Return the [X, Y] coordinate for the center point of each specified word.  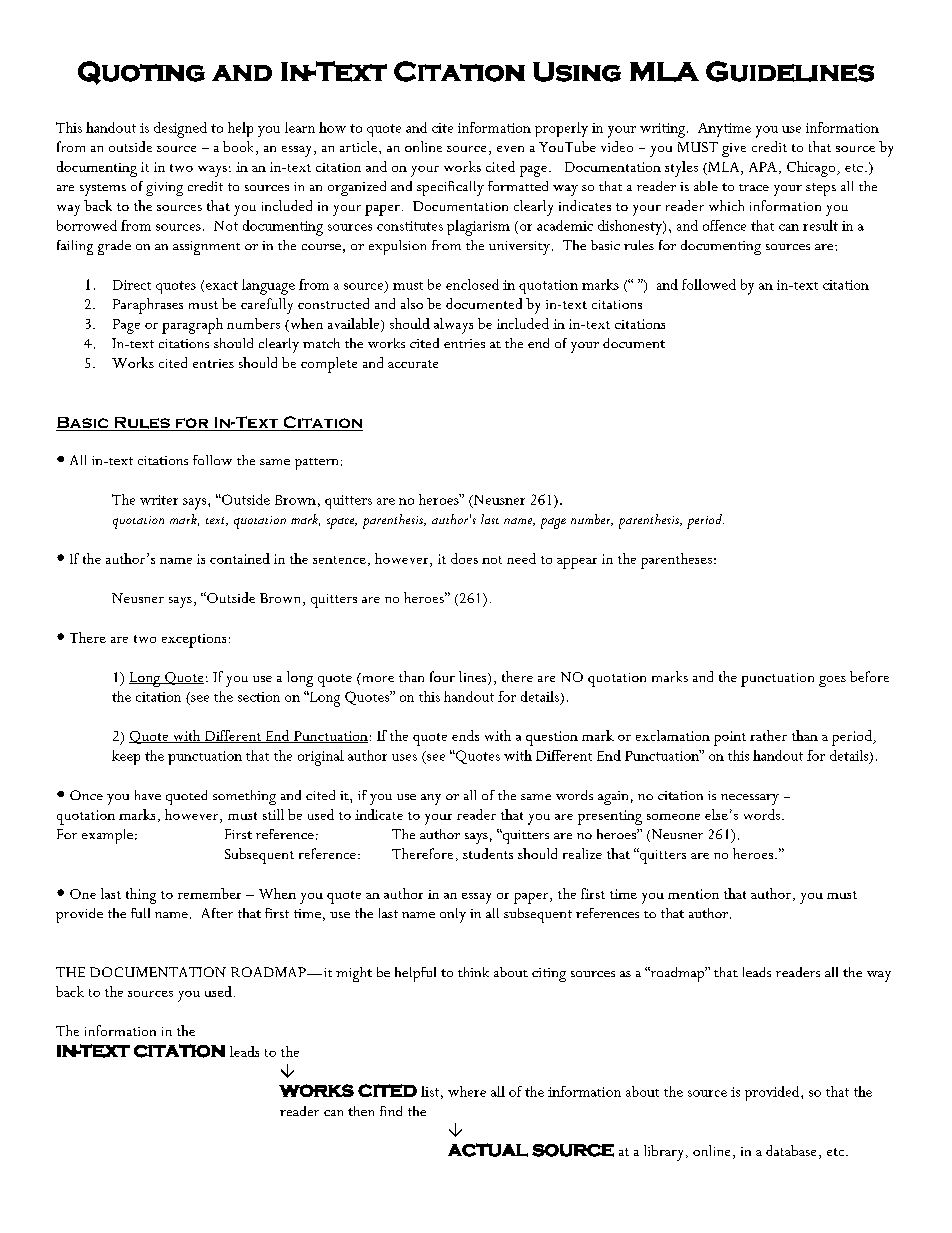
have [148, 795]
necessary [750, 799]
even [510, 149]
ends [465, 735]
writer [159, 500]
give [734, 150]
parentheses [676, 561]
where [467, 1091]
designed [180, 130]
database [791, 1150]
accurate [413, 364]
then [361, 1111]
